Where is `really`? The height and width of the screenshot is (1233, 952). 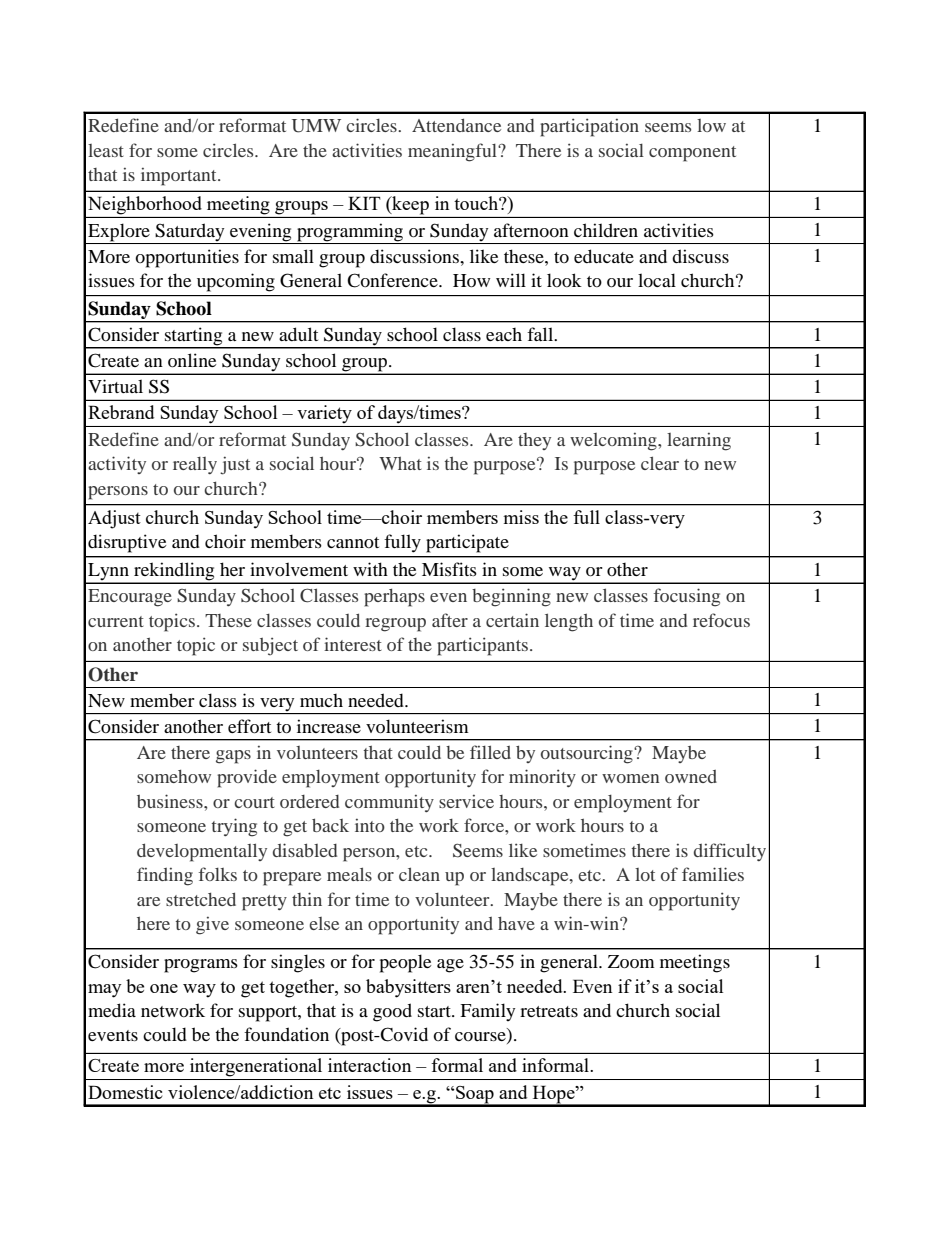 really is located at coordinates (195, 465).
